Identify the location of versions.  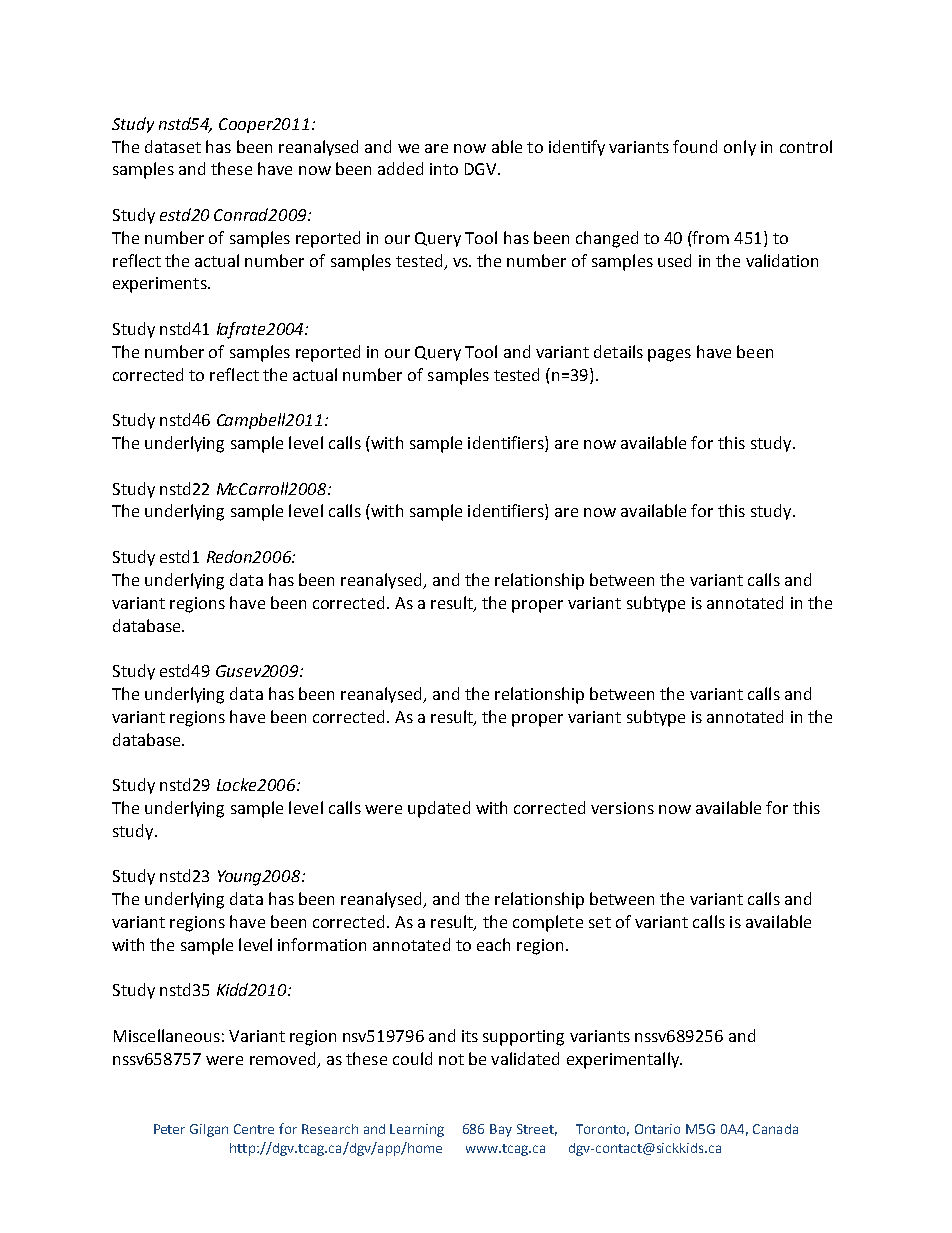
(622, 808).
